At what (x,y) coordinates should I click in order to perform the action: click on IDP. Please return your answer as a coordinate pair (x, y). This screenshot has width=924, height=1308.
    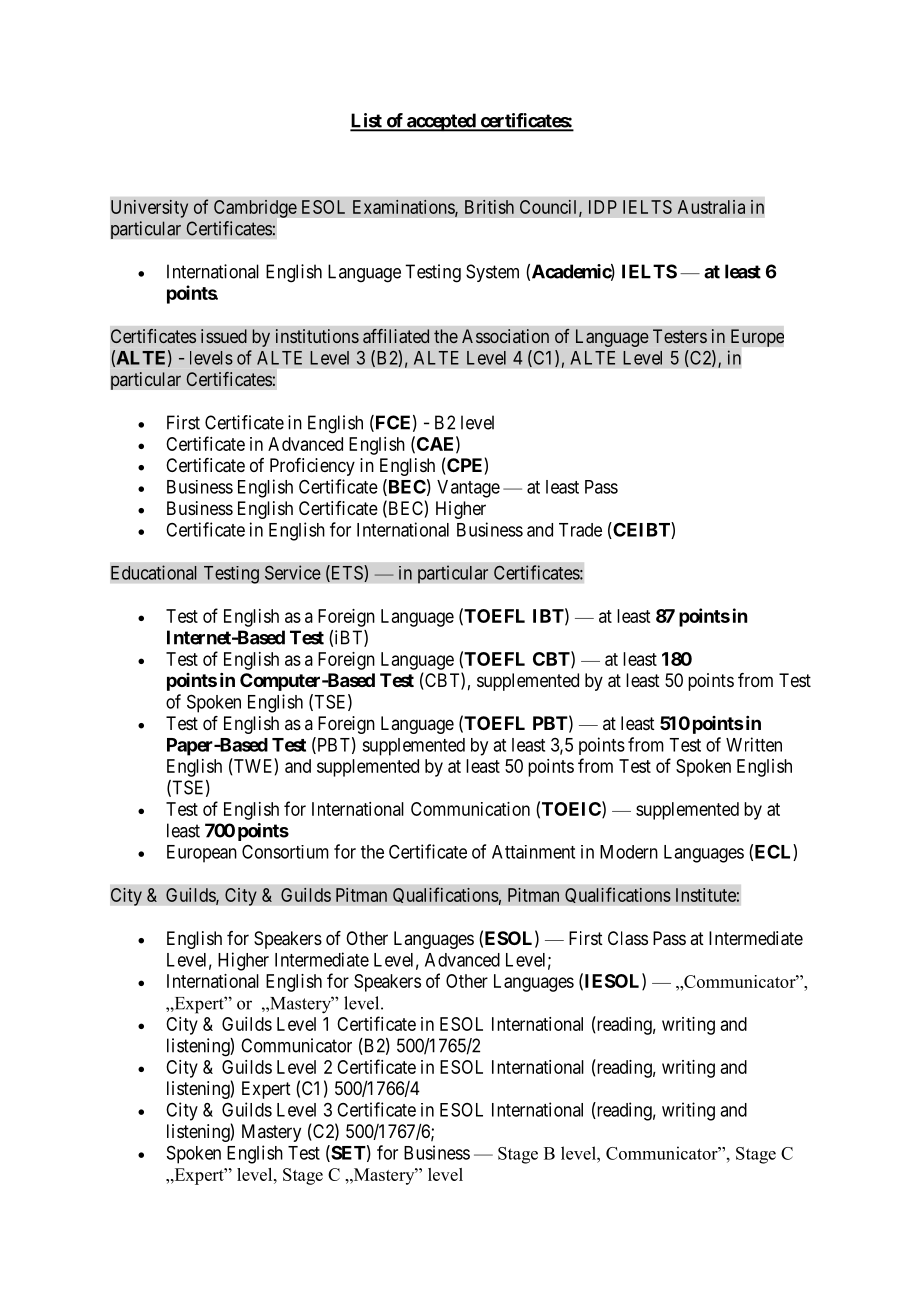
    Looking at the image, I should click on (603, 207).
